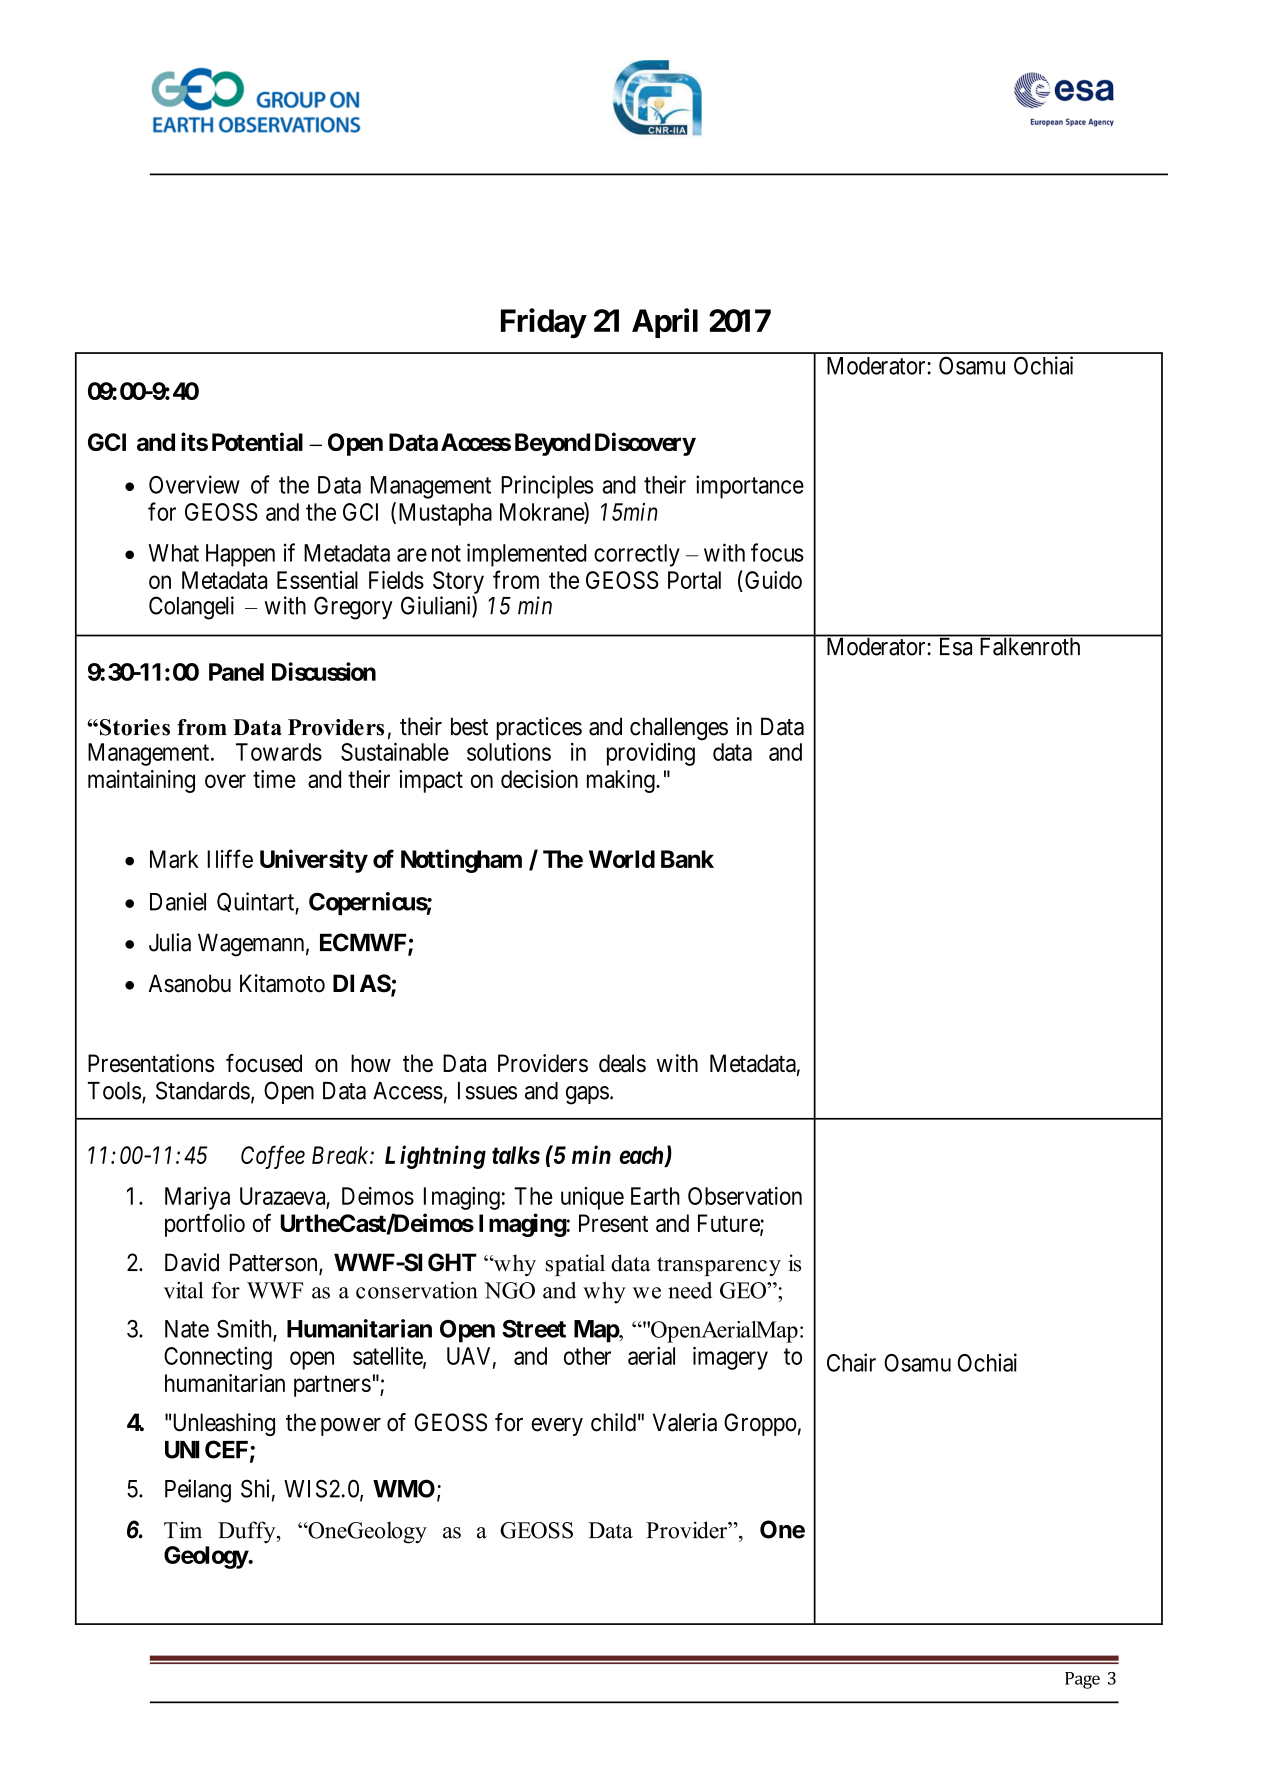 Image resolution: width=1265 pixels, height=1790 pixels. I want to click on importance, so click(750, 487).
